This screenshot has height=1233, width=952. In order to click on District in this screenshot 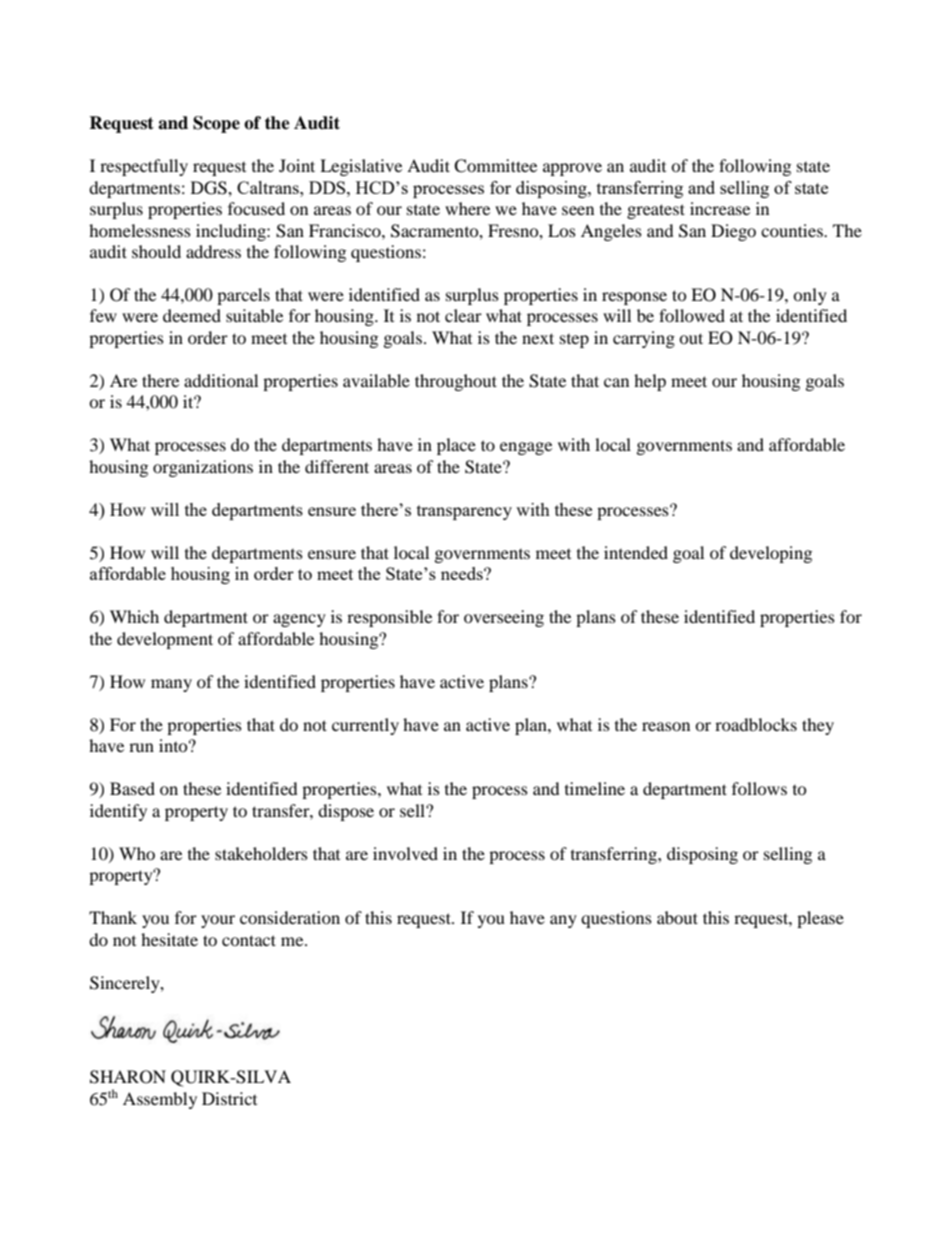, I will do `click(229, 1098)`.
